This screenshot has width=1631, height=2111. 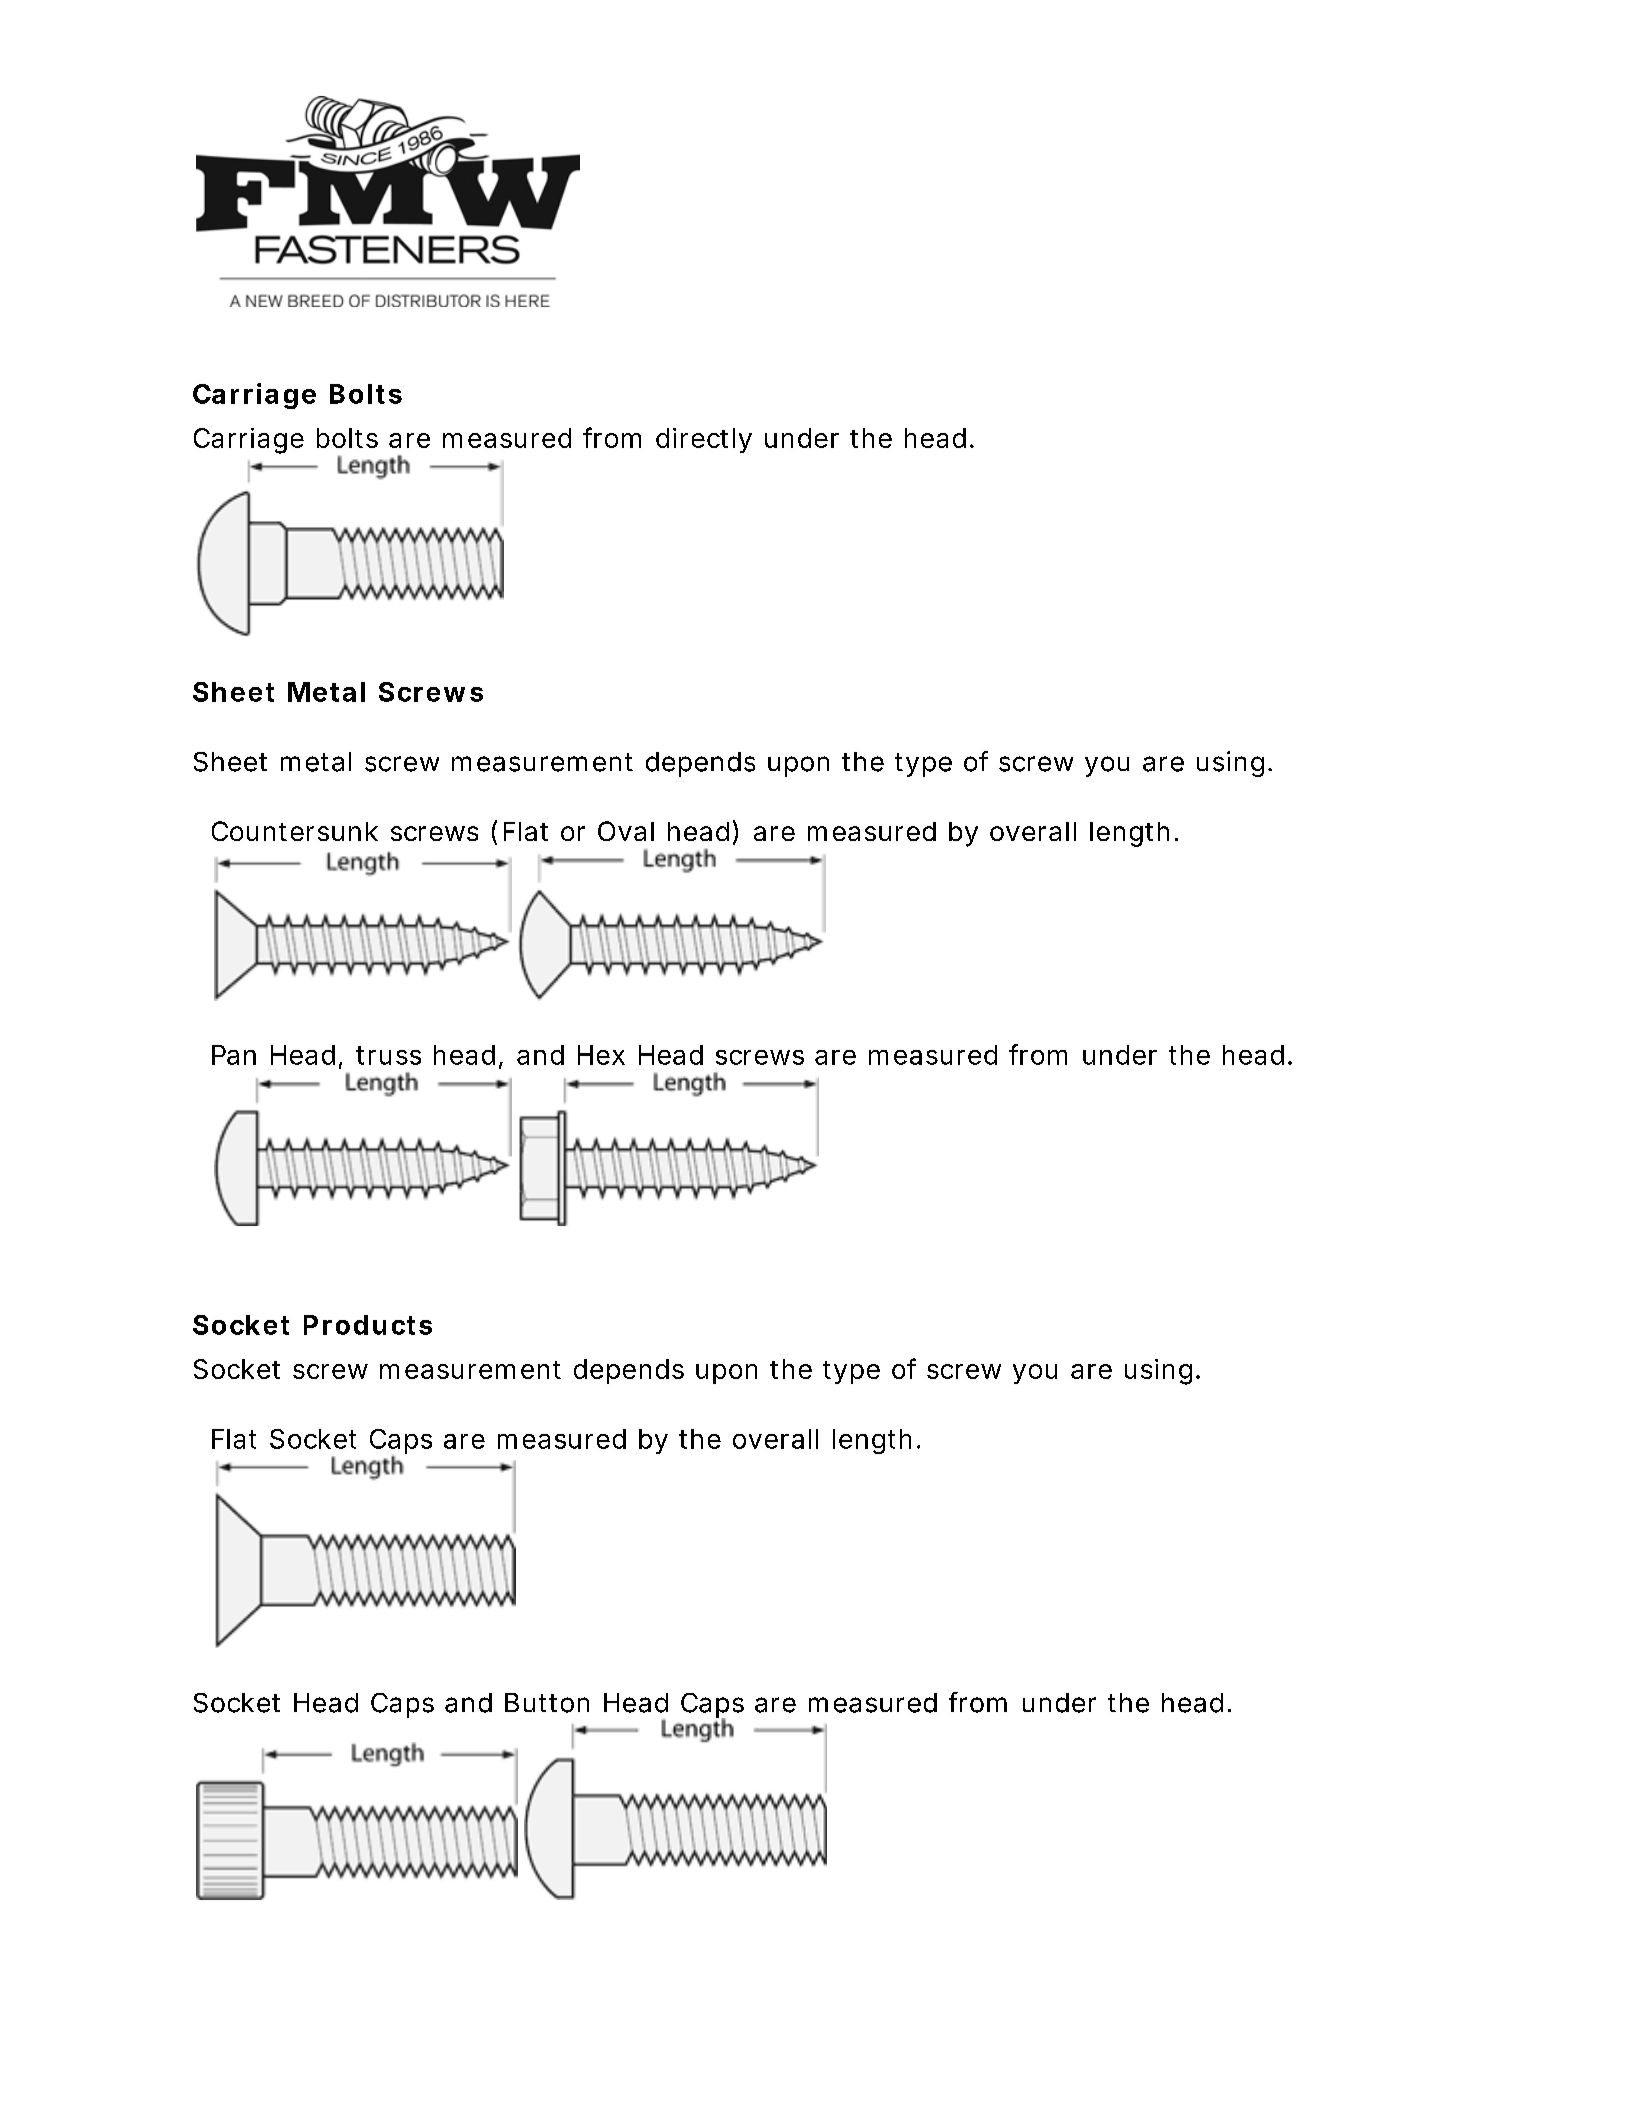 I want to click on Pan, so click(x=234, y=1055).
